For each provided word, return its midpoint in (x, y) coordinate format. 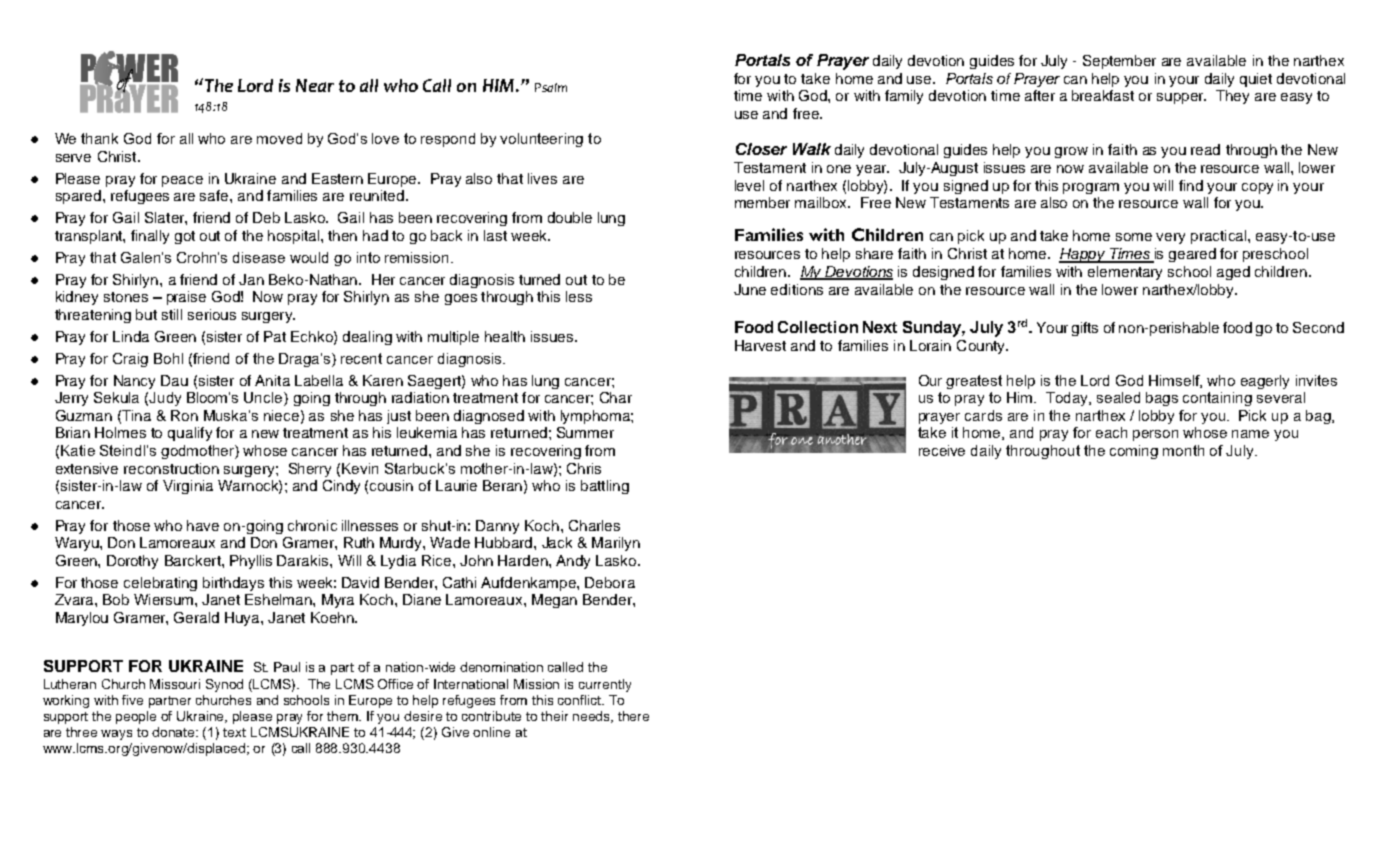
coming (1134, 452)
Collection (818, 327)
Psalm (551, 87)
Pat (275, 336)
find (1191, 185)
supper (1181, 98)
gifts (1085, 329)
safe (215, 195)
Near (315, 85)
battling (605, 487)
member (762, 202)
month (1183, 450)
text (234, 732)
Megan (554, 601)
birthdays (233, 584)
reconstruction (171, 468)
